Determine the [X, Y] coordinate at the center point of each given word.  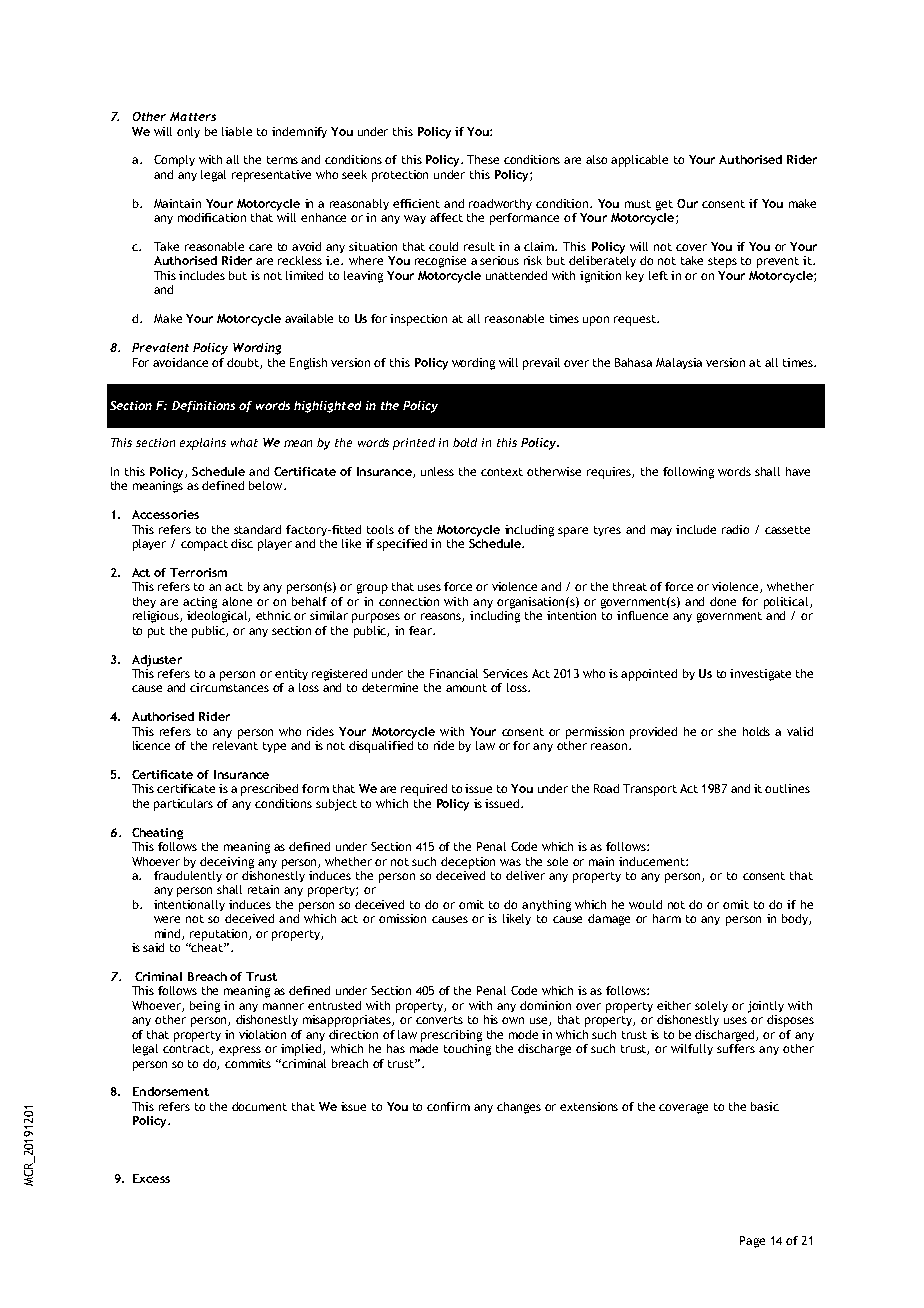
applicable [639, 161]
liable [237, 131]
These [483, 159]
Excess [151, 1178]
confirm [448, 1106]
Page [752, 1242]
